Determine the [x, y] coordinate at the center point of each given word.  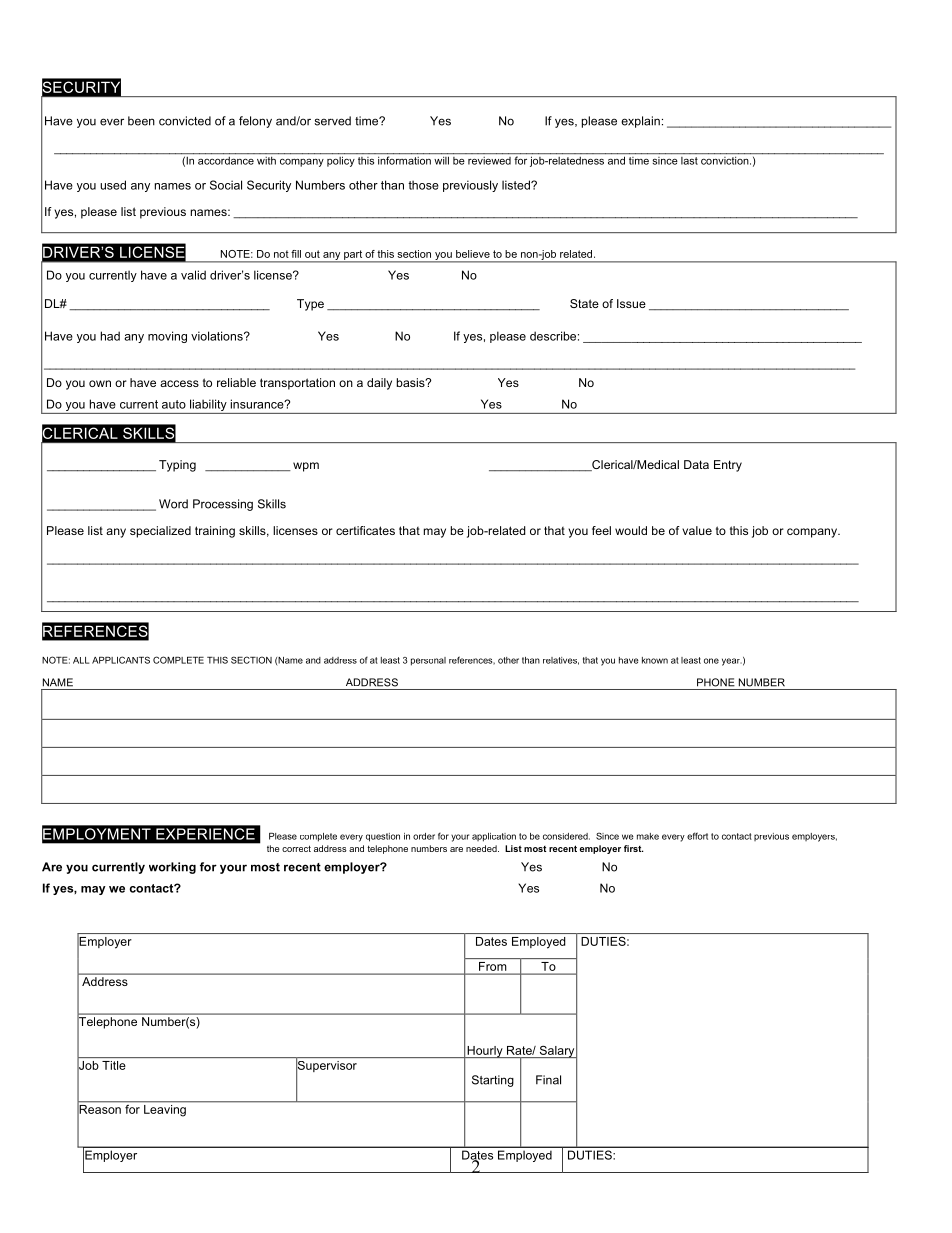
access [179, 383]
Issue [631, 303]
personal [428, 661]
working [172, 868]
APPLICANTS [121, 660]
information [404, 159]
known [655, 660]
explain [640, 122]
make [648, 836]
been [141, 121]
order [424, 836]
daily [379, 384]
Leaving [165, 1110]
